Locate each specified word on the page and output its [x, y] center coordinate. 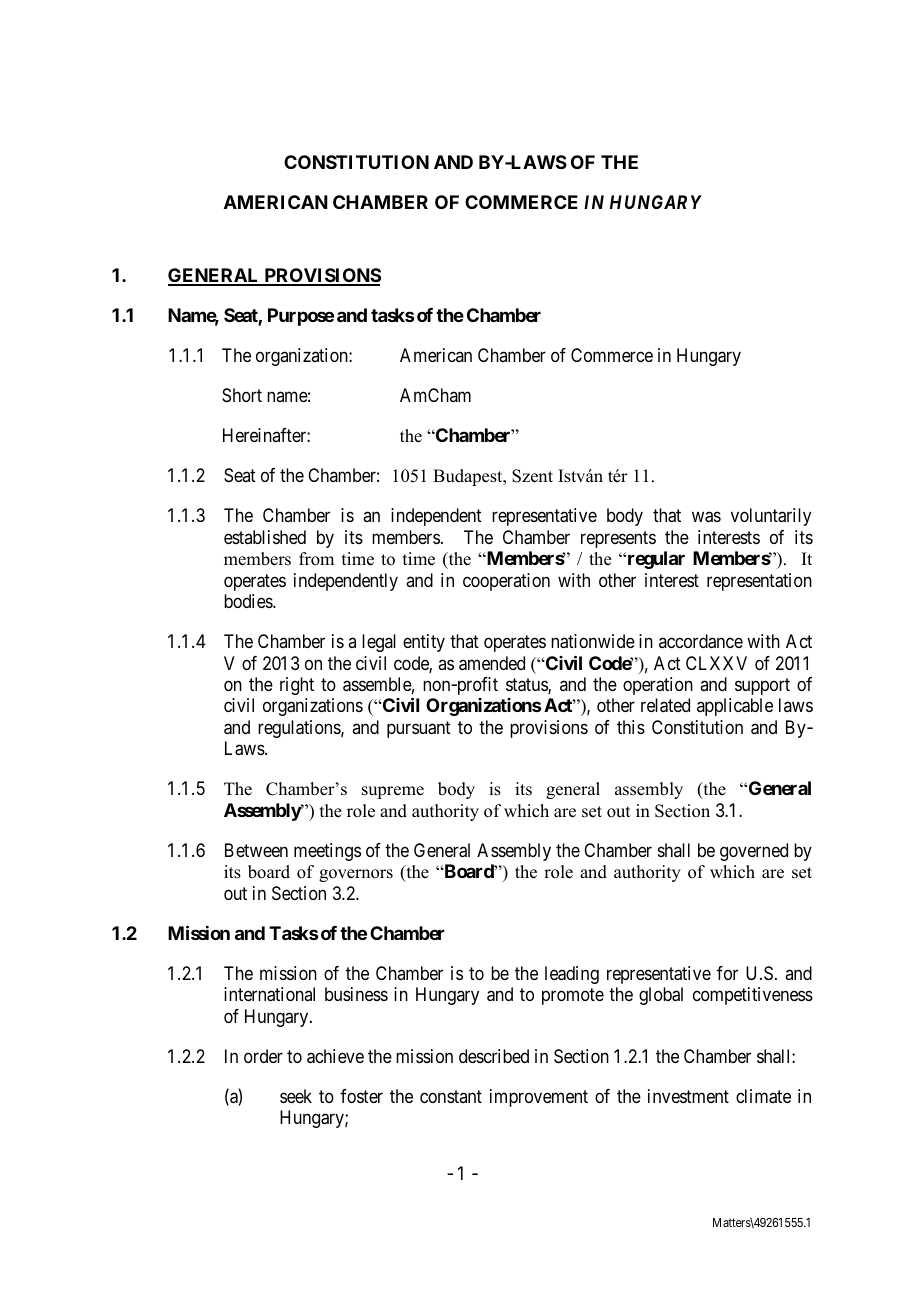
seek [296, 1096]
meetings [327, 852]
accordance [701, 641]
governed [754, 852]
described [494, 1056]
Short [242, 395]
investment [688, 1096]
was [706, 517]
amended [492, 663]
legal [379, 643]
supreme [393, 792]
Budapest [469, 477]
